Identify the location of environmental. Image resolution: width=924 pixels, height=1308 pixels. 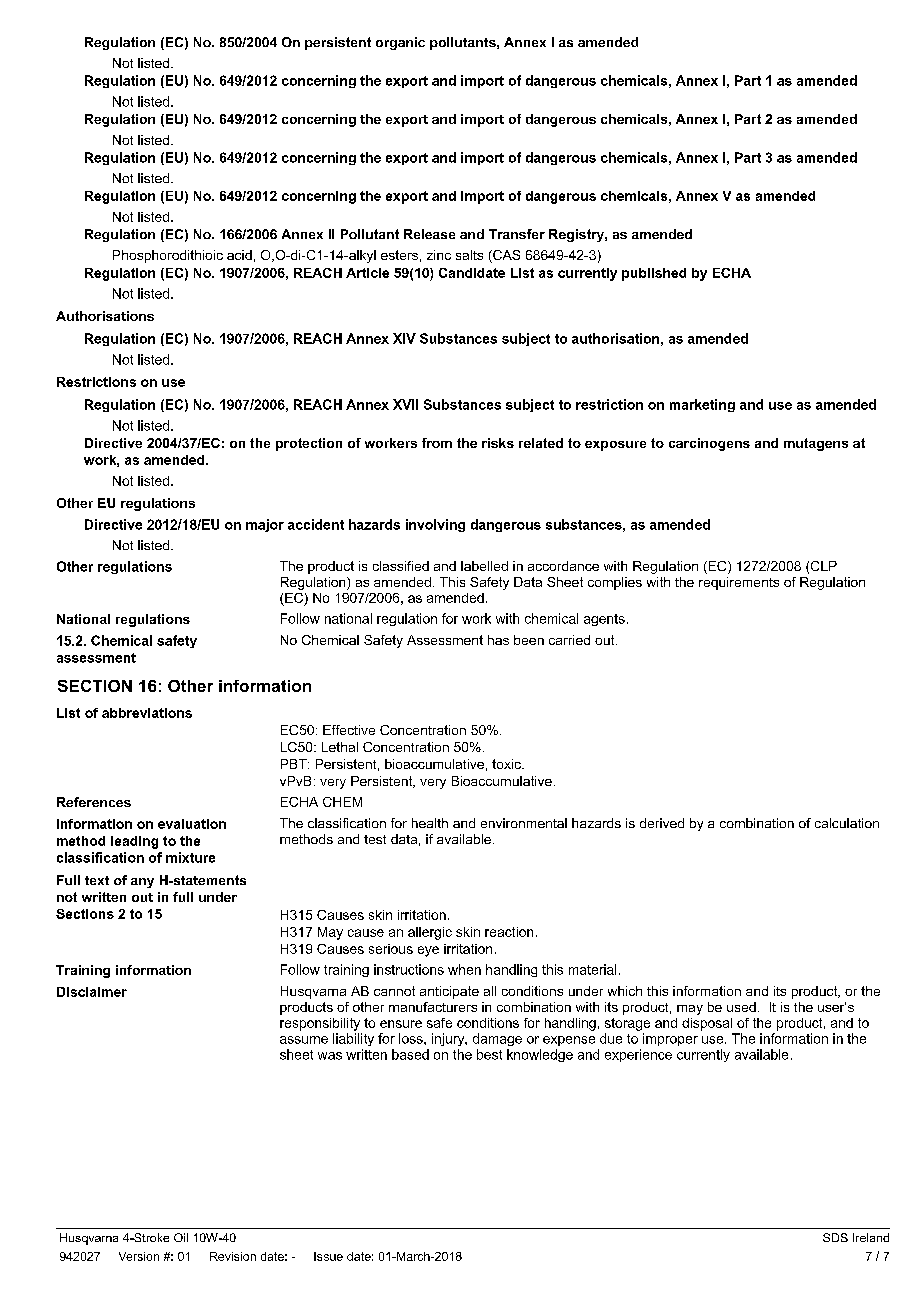
(524, 823).
